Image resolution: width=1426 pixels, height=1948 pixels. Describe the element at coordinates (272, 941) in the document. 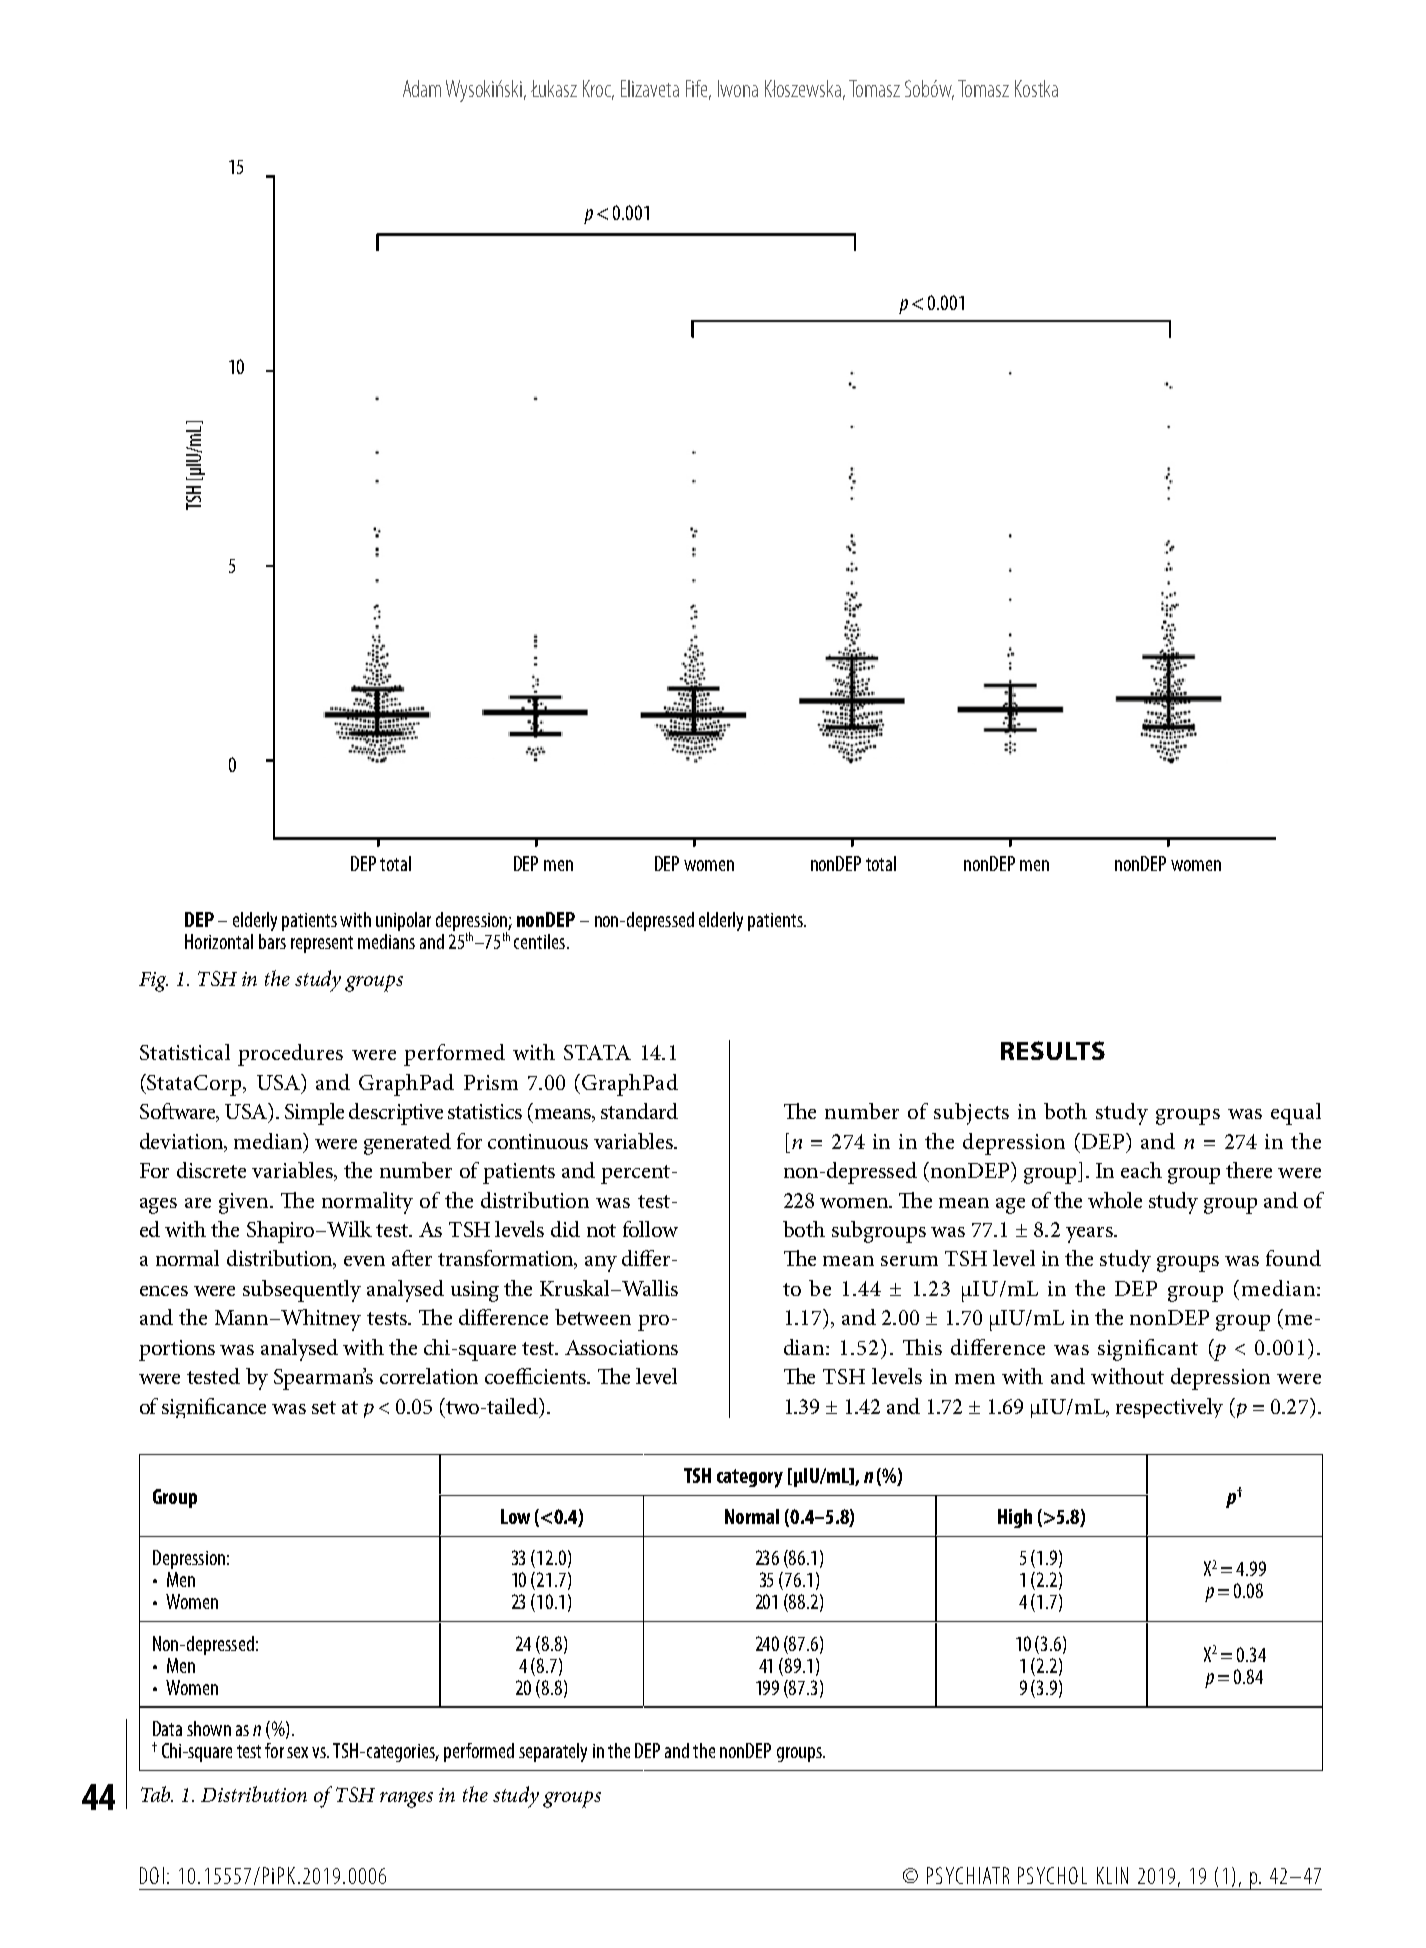

I see `bars` at that location.
